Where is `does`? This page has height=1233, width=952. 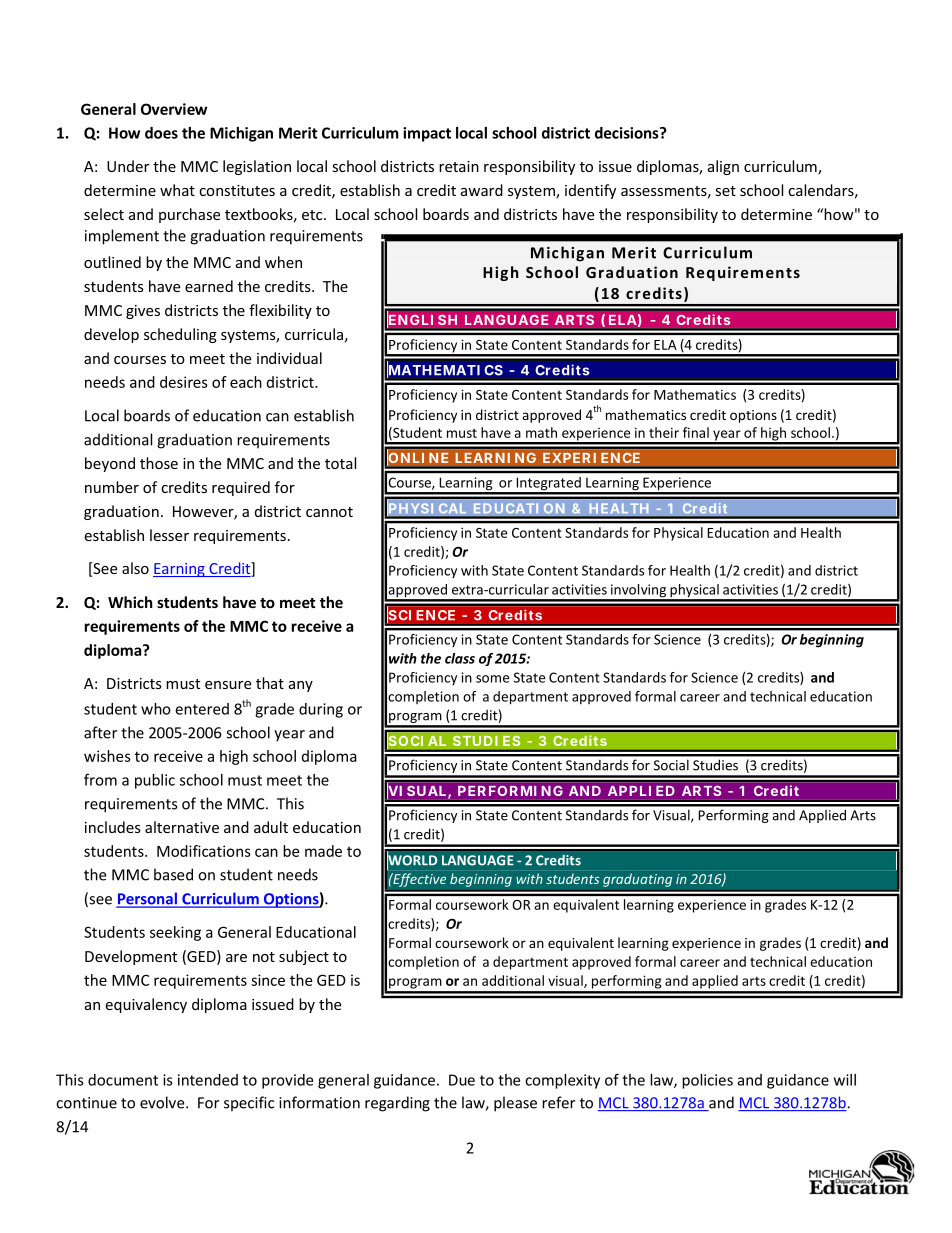 does is located at coordinates (161, 133).
